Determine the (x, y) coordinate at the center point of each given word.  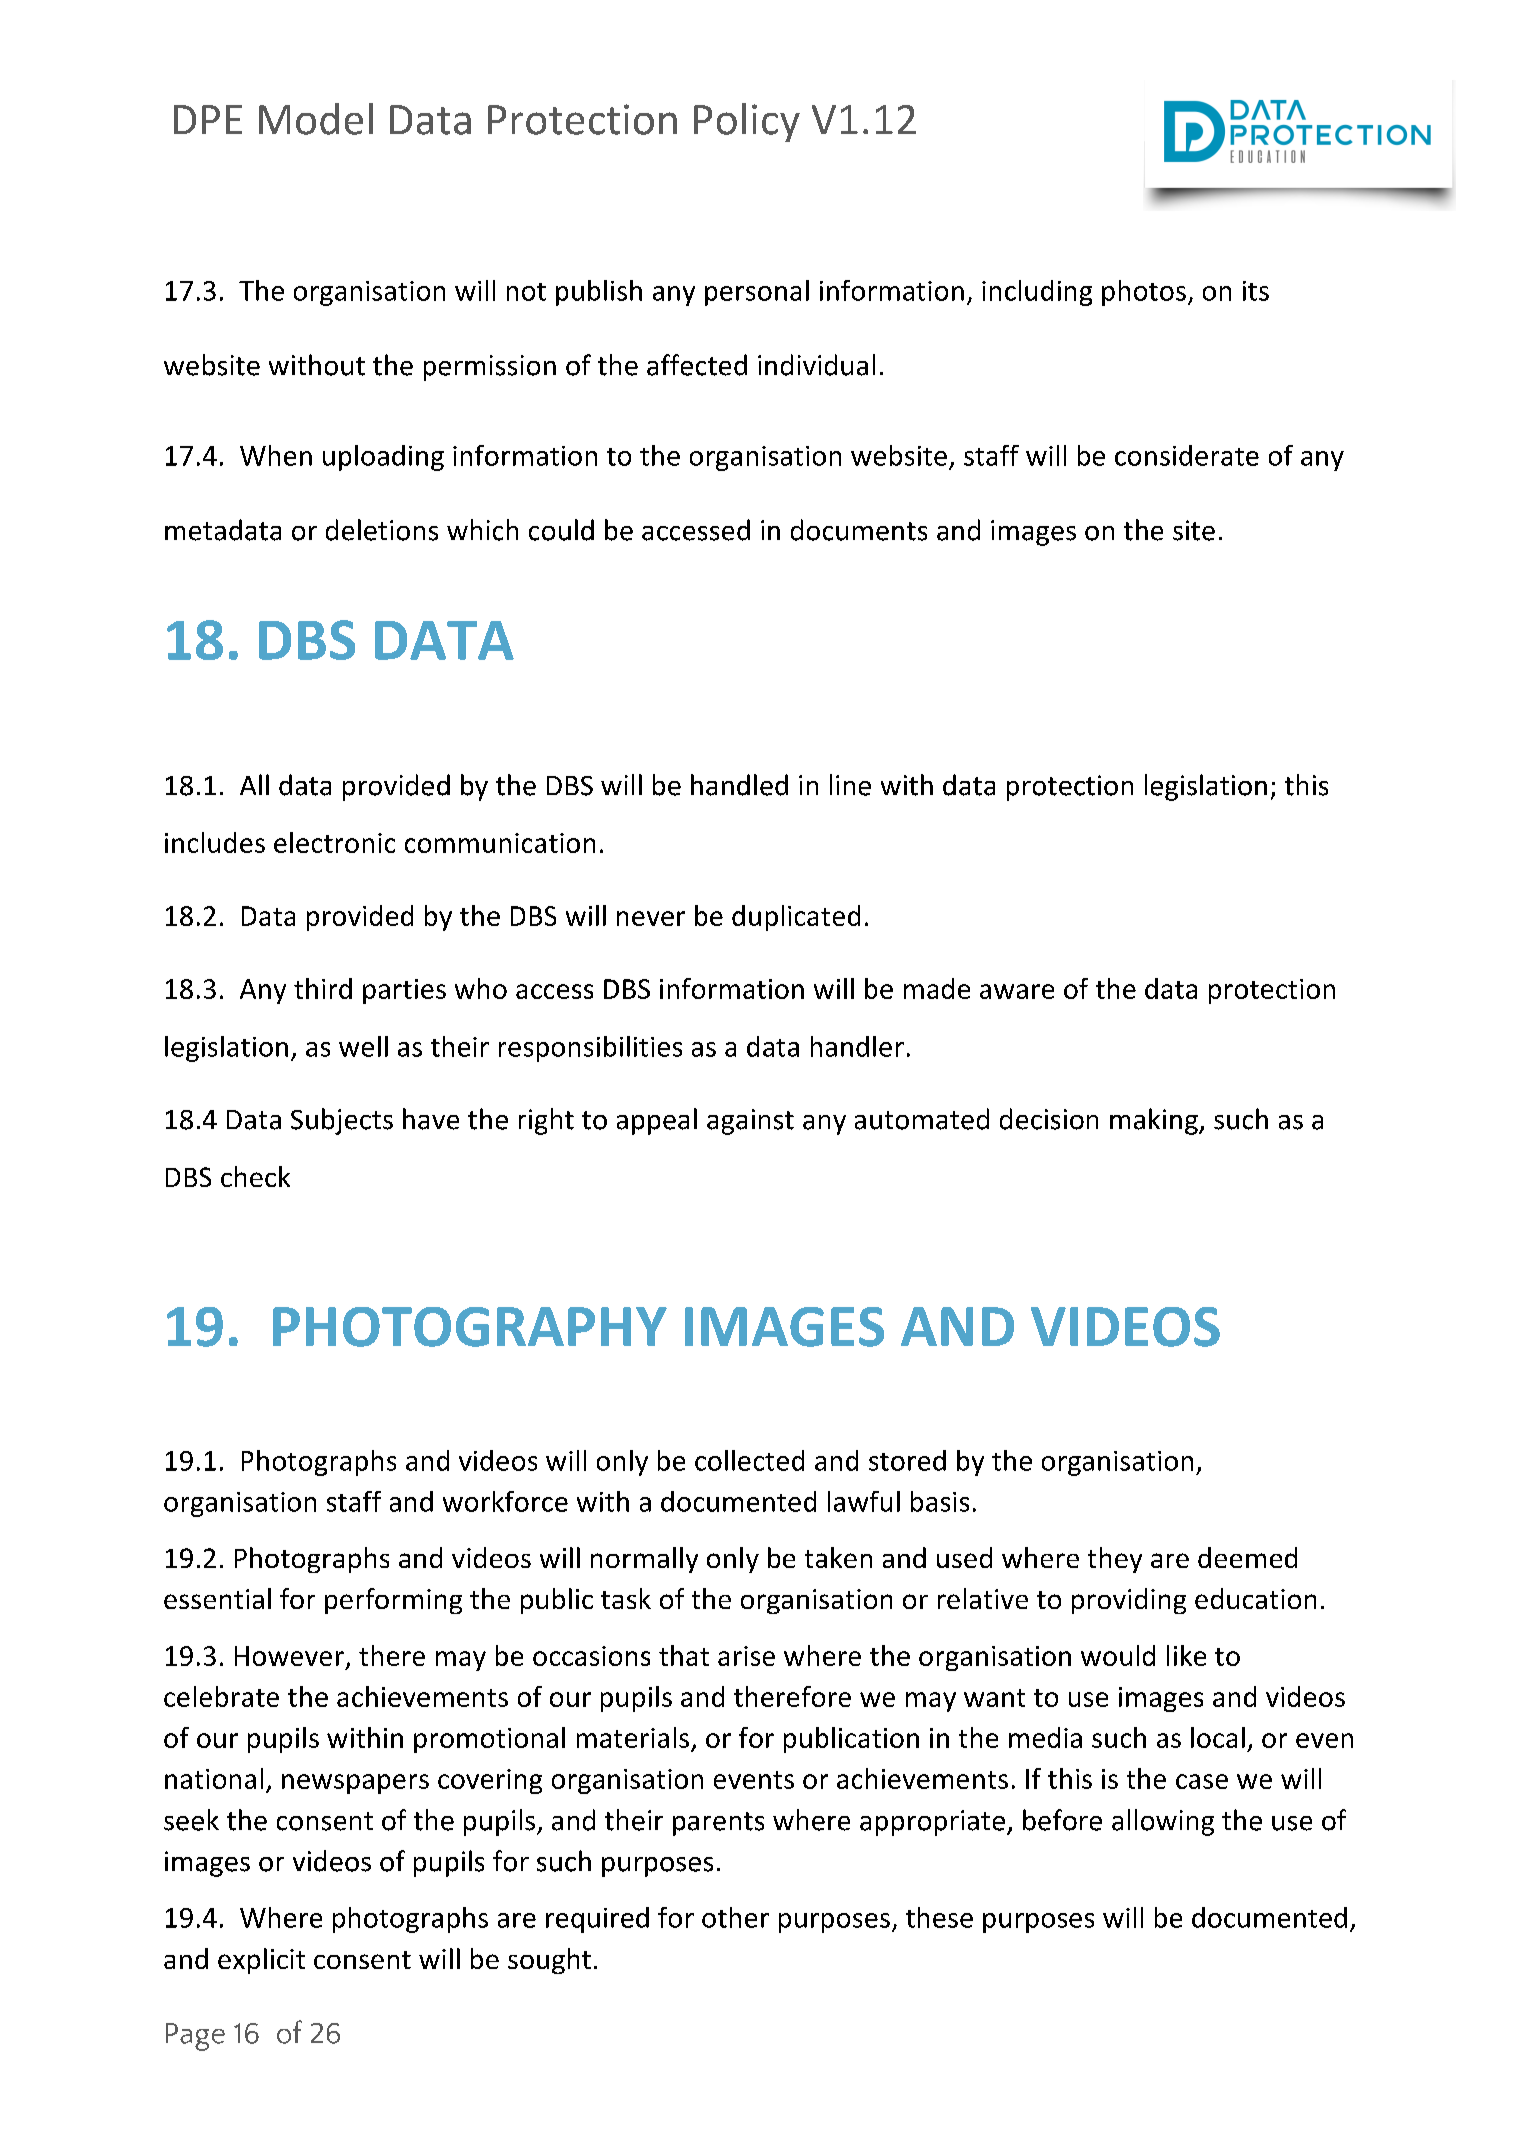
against (750, 1122)
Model (316, 119)
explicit (261, 1961)
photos (1144, 293)
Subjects (342, 1121)
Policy (747, 122)
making (1155, 1121)
